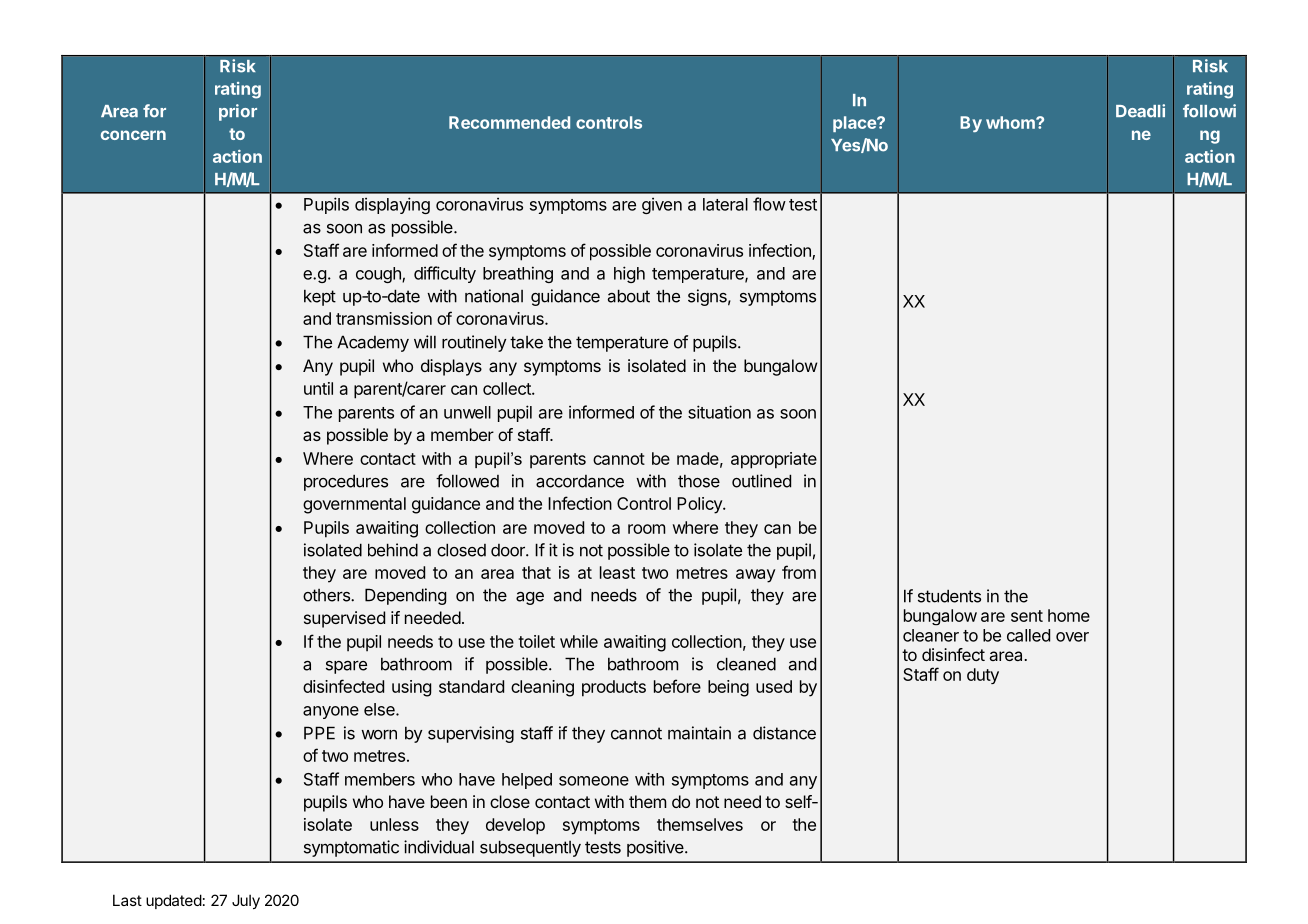 This screenshot has height=924, width=1308. What do you see at coordinates (774, 460) in the screenshot?
I see `appropriate` at bounding box center [774, 460].
